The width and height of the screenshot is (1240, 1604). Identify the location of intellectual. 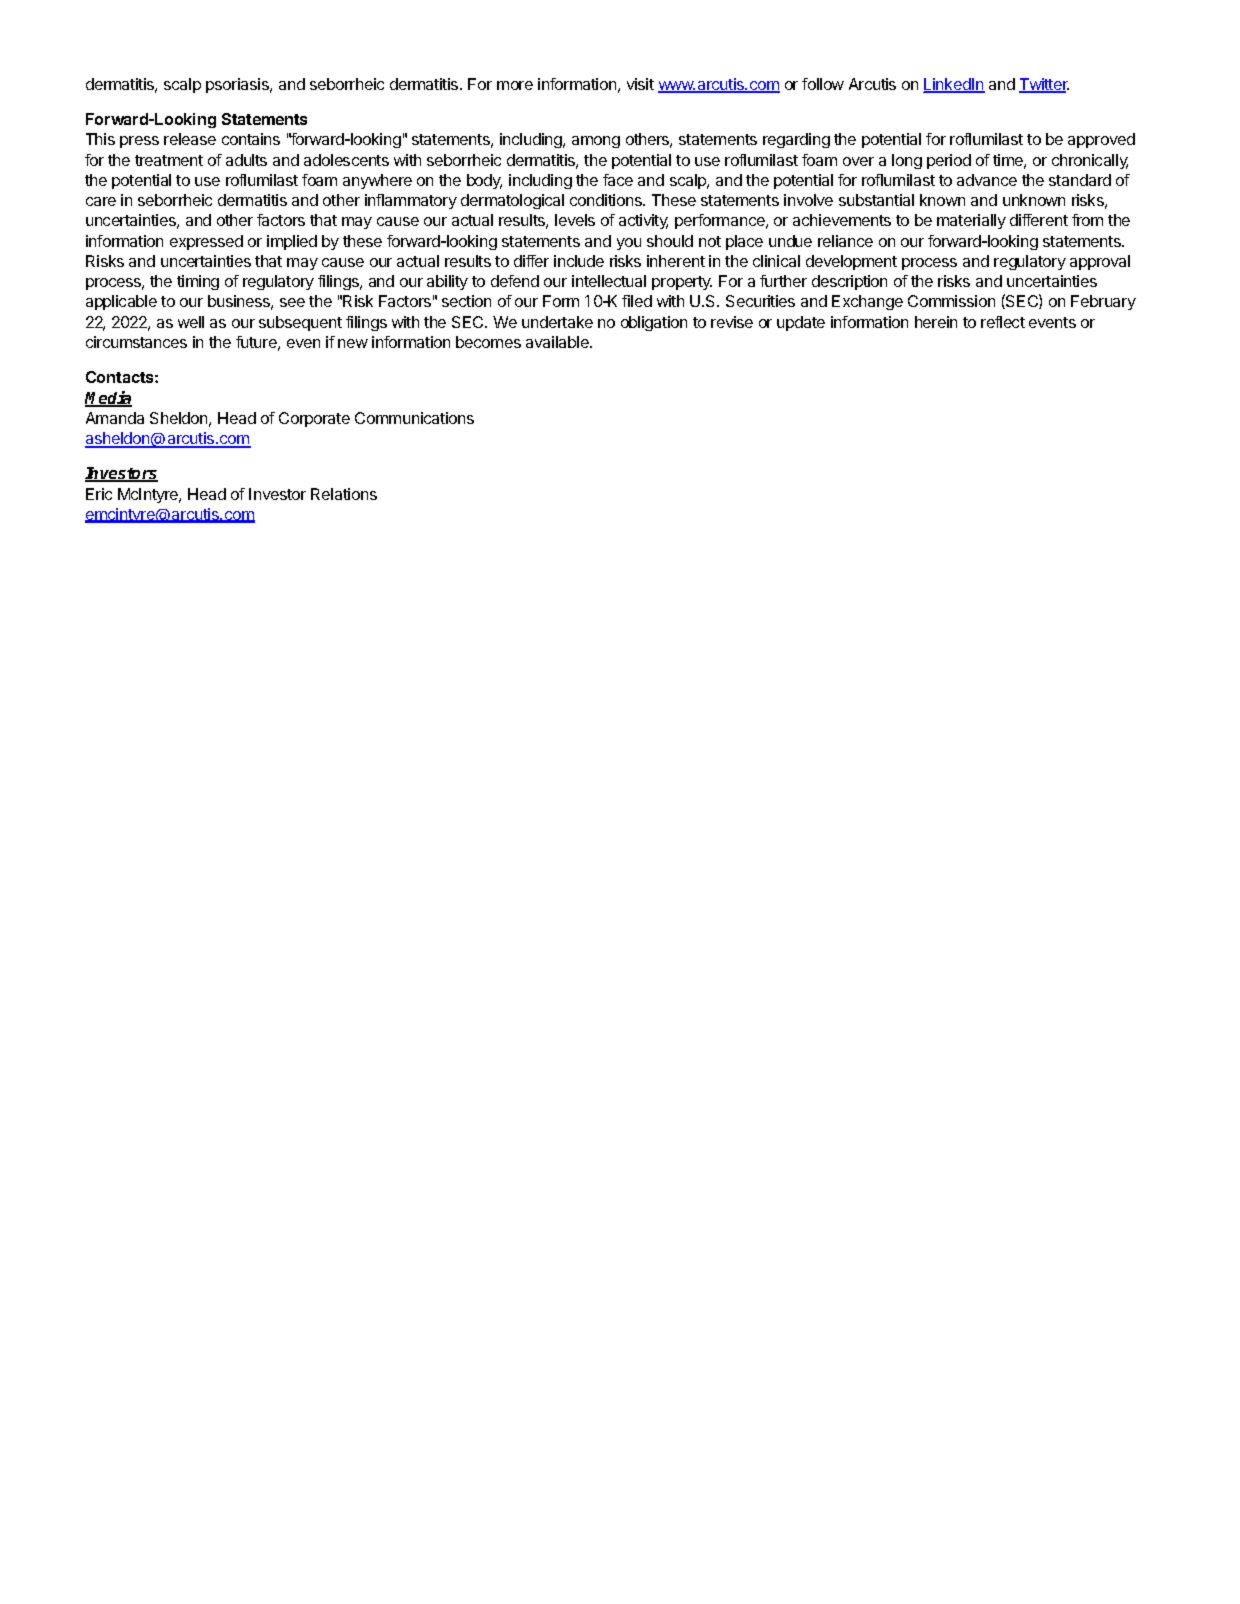
(609, 281).
